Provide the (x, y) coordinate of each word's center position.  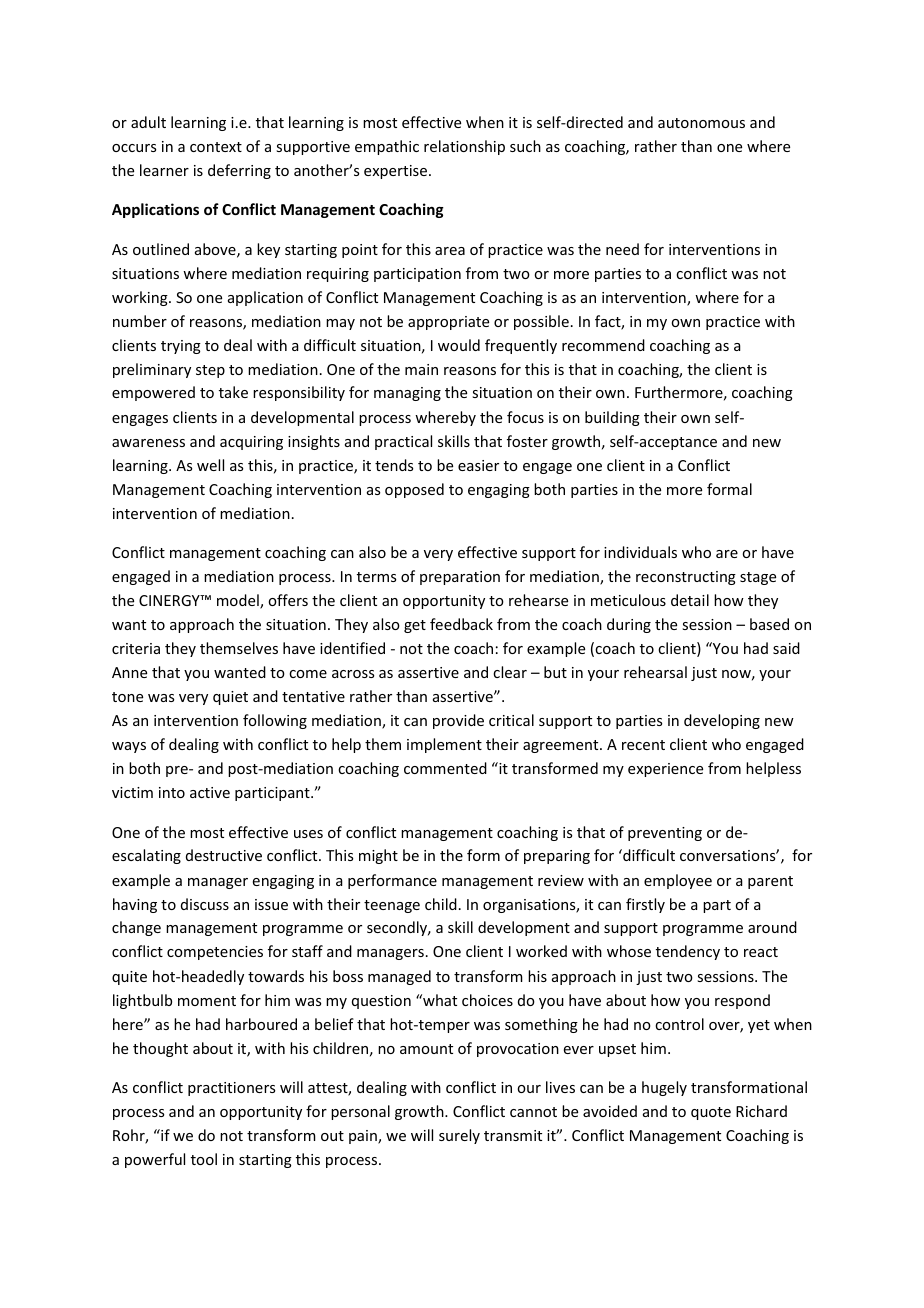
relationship (464, 147)
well (210, 465)
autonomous (701, 123)
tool (204, 1159)
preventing (665, 834)
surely (459, 1136)
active (210, 792)
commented (445, 768)
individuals (640, 552)
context (216, 147)
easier (478, 465)
